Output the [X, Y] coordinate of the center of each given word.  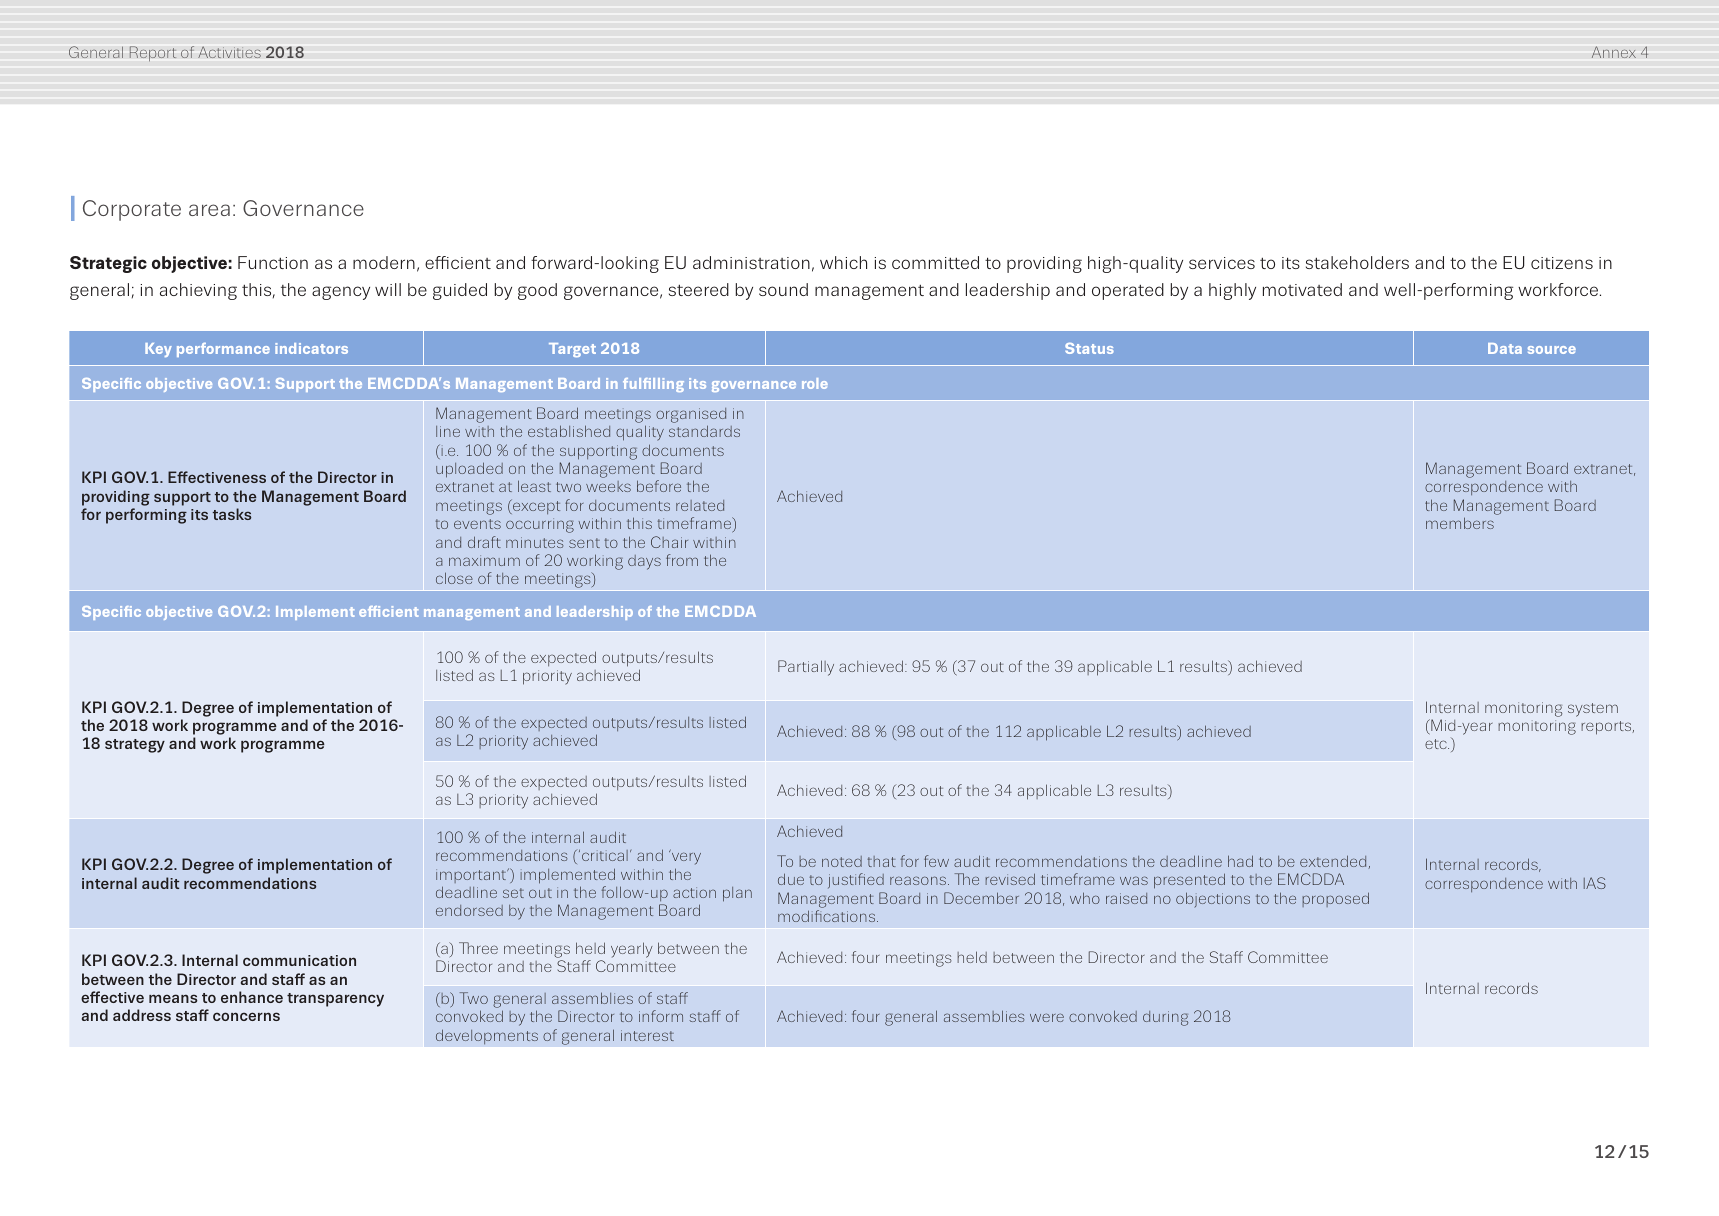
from [682, 560]
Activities [229, 52]
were [1047, 1017]
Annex [1614, 52]
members [1460, 523]
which [843, 262]
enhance [252, 997]
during [1165, 1018]
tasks [232, 514]
